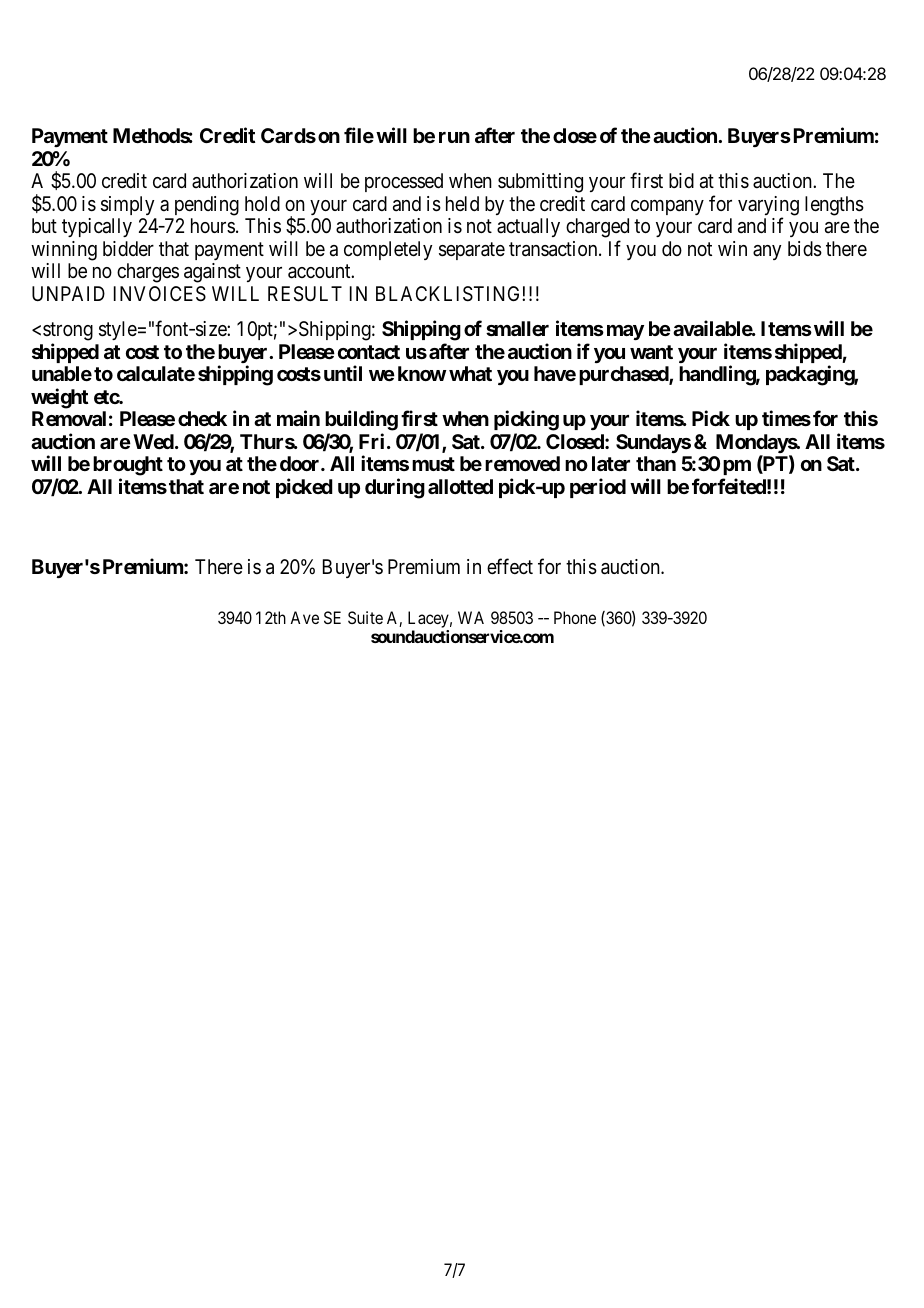 Image resolution: width=924 pixels, height=1308 pixels. I want to click on effect, so click(510, 566).
